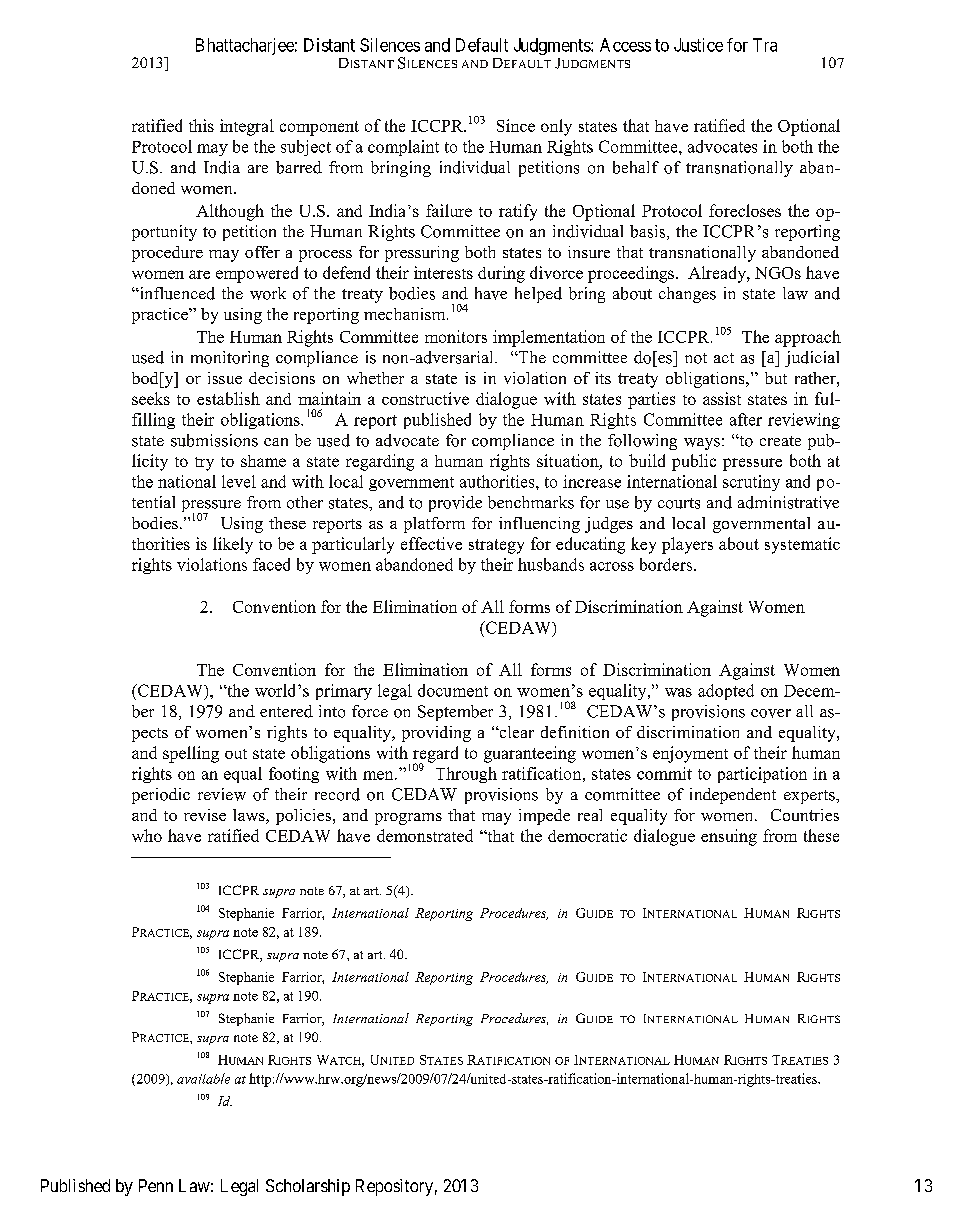 The image size is (972, 1232). Describe the element at coordinates (698, 45) in the page. I see `Justice` at that location.
